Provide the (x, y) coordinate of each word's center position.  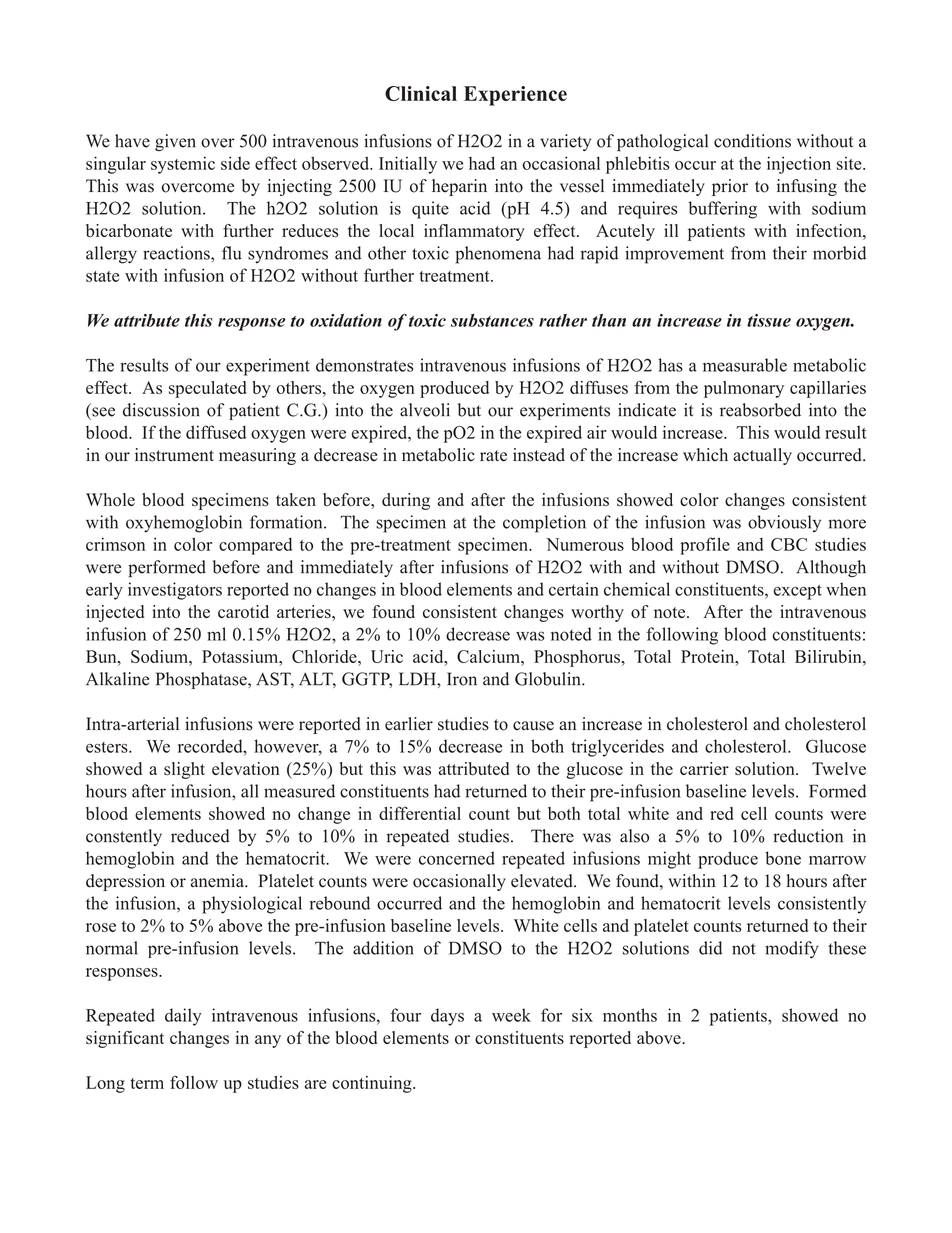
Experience (515, 96)
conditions (752, 141)
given (175, 142)
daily (183, 1017)
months (630, 1015)
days (447, 1017)
